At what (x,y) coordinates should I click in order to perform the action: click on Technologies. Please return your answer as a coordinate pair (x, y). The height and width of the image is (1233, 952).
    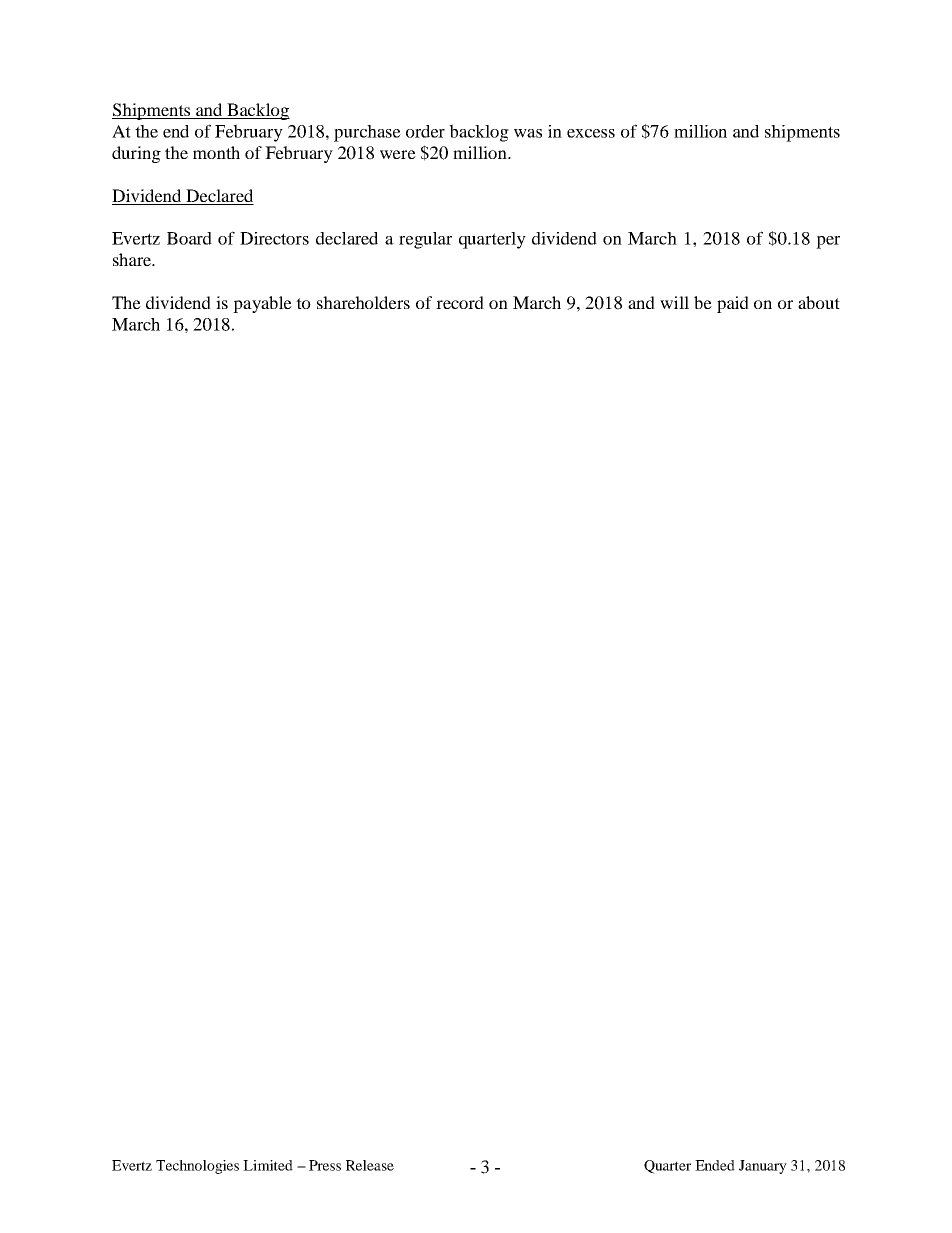
    Looking at the image, I should click on (197, 1167).
